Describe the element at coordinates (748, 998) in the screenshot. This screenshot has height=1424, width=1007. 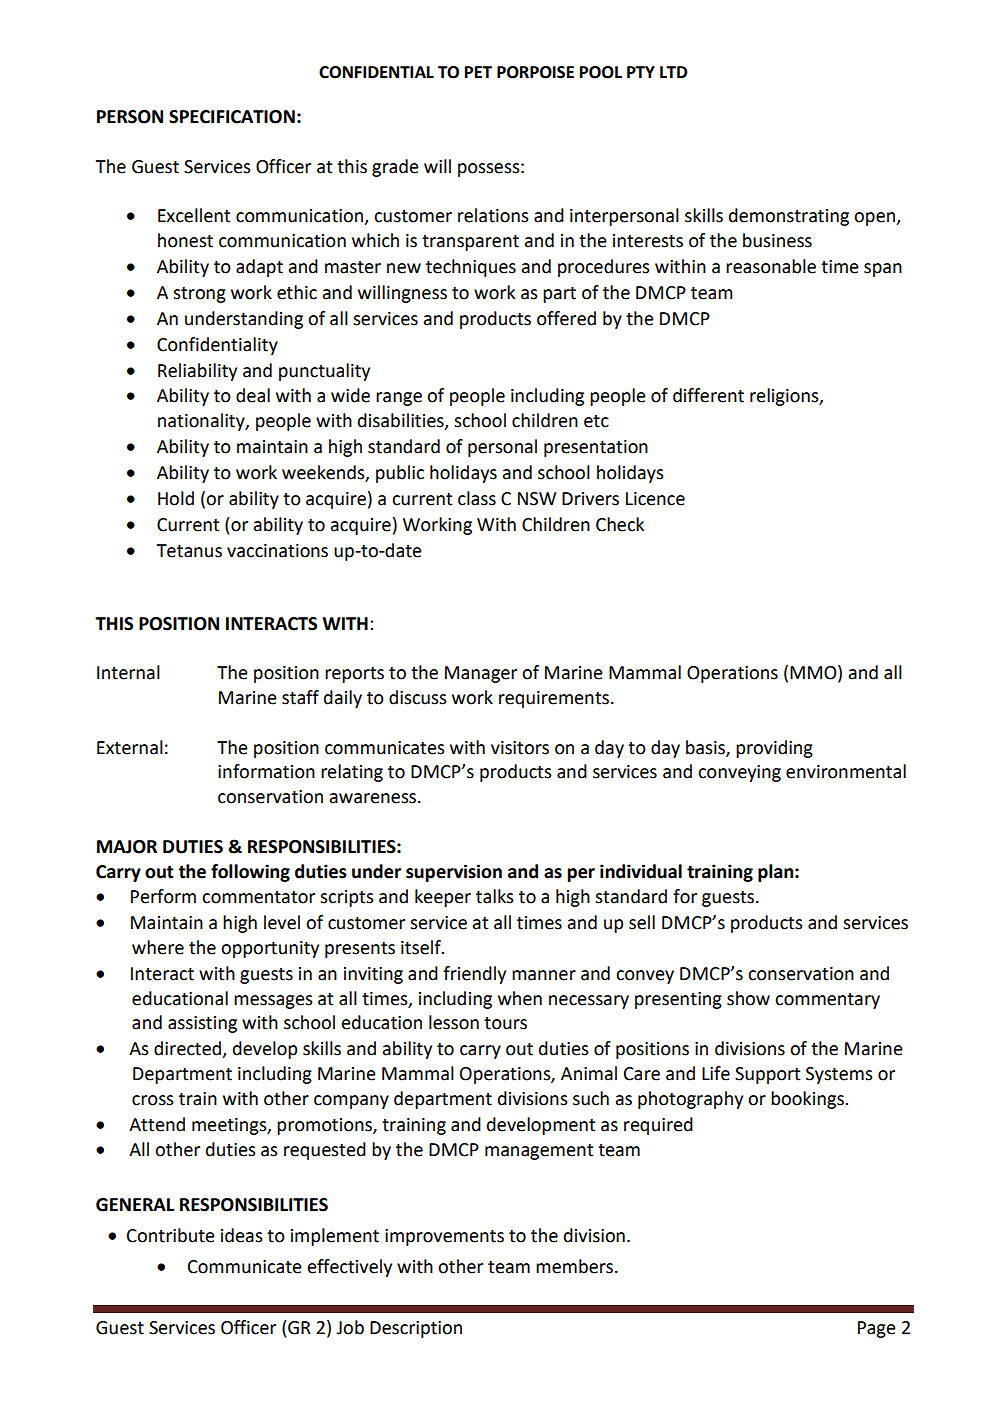
I see `show` at that location.
